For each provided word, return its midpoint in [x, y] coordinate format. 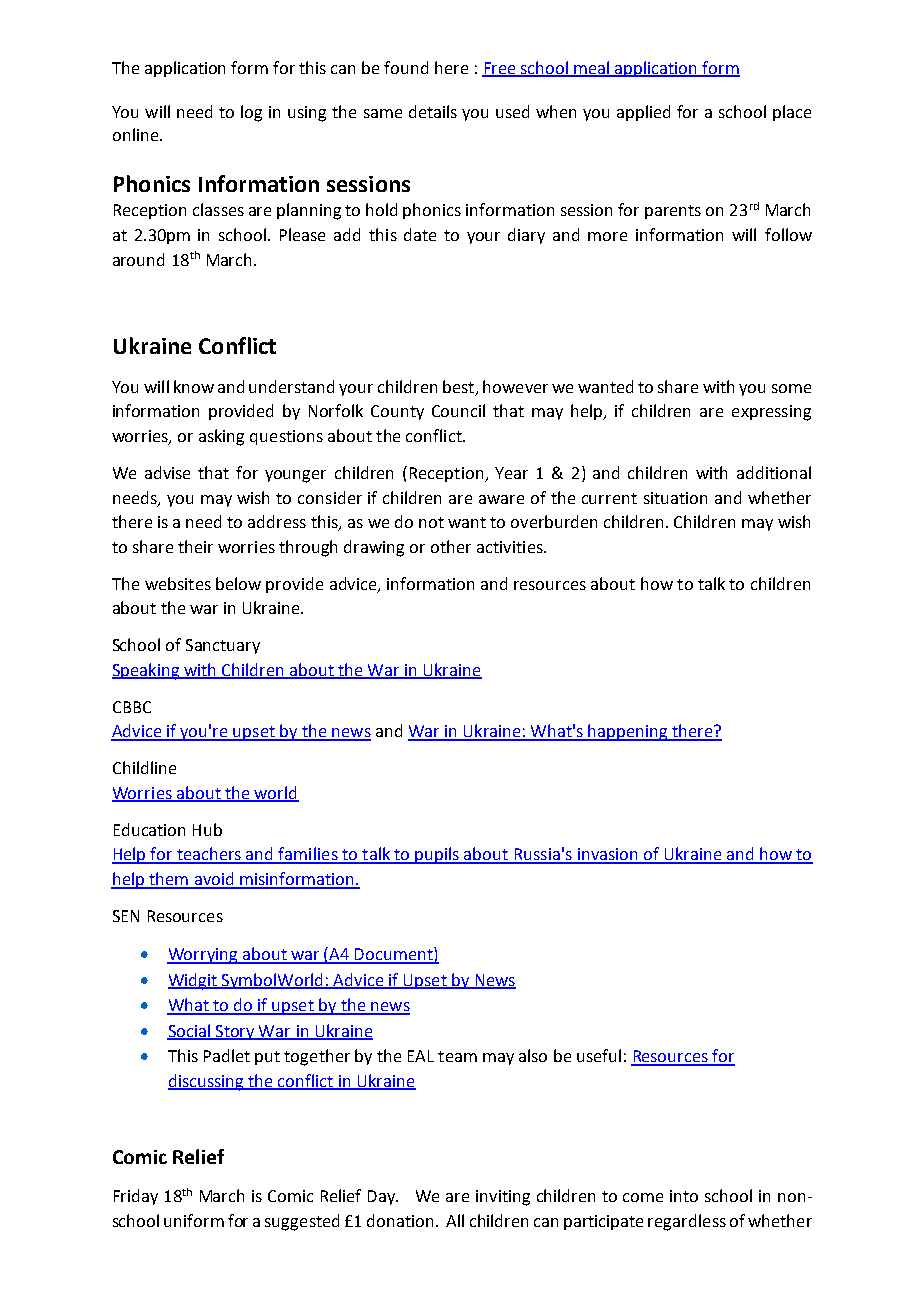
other [451, 546]
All [455, 1220]
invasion [607, 855]
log [251, 113]
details [433, 111]
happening [628, 732]
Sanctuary [223, 646]
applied [643, 113]
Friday [136, 1197]
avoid [214, 880]
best [460, 388]
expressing [771, 413]
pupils [438, 855]
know [194, 386]
